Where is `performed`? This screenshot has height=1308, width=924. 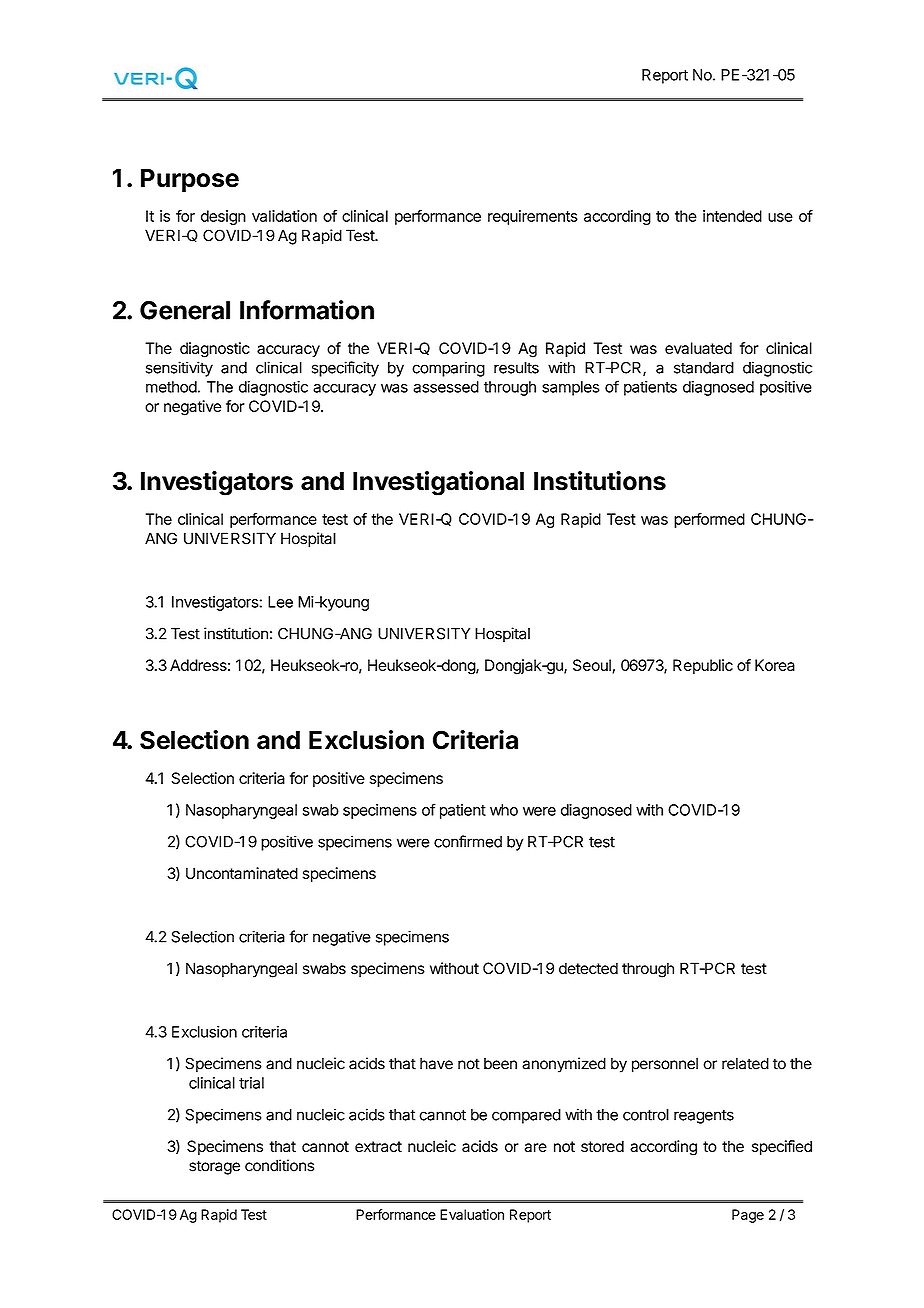 performed is located at coordinates (709, 520).
